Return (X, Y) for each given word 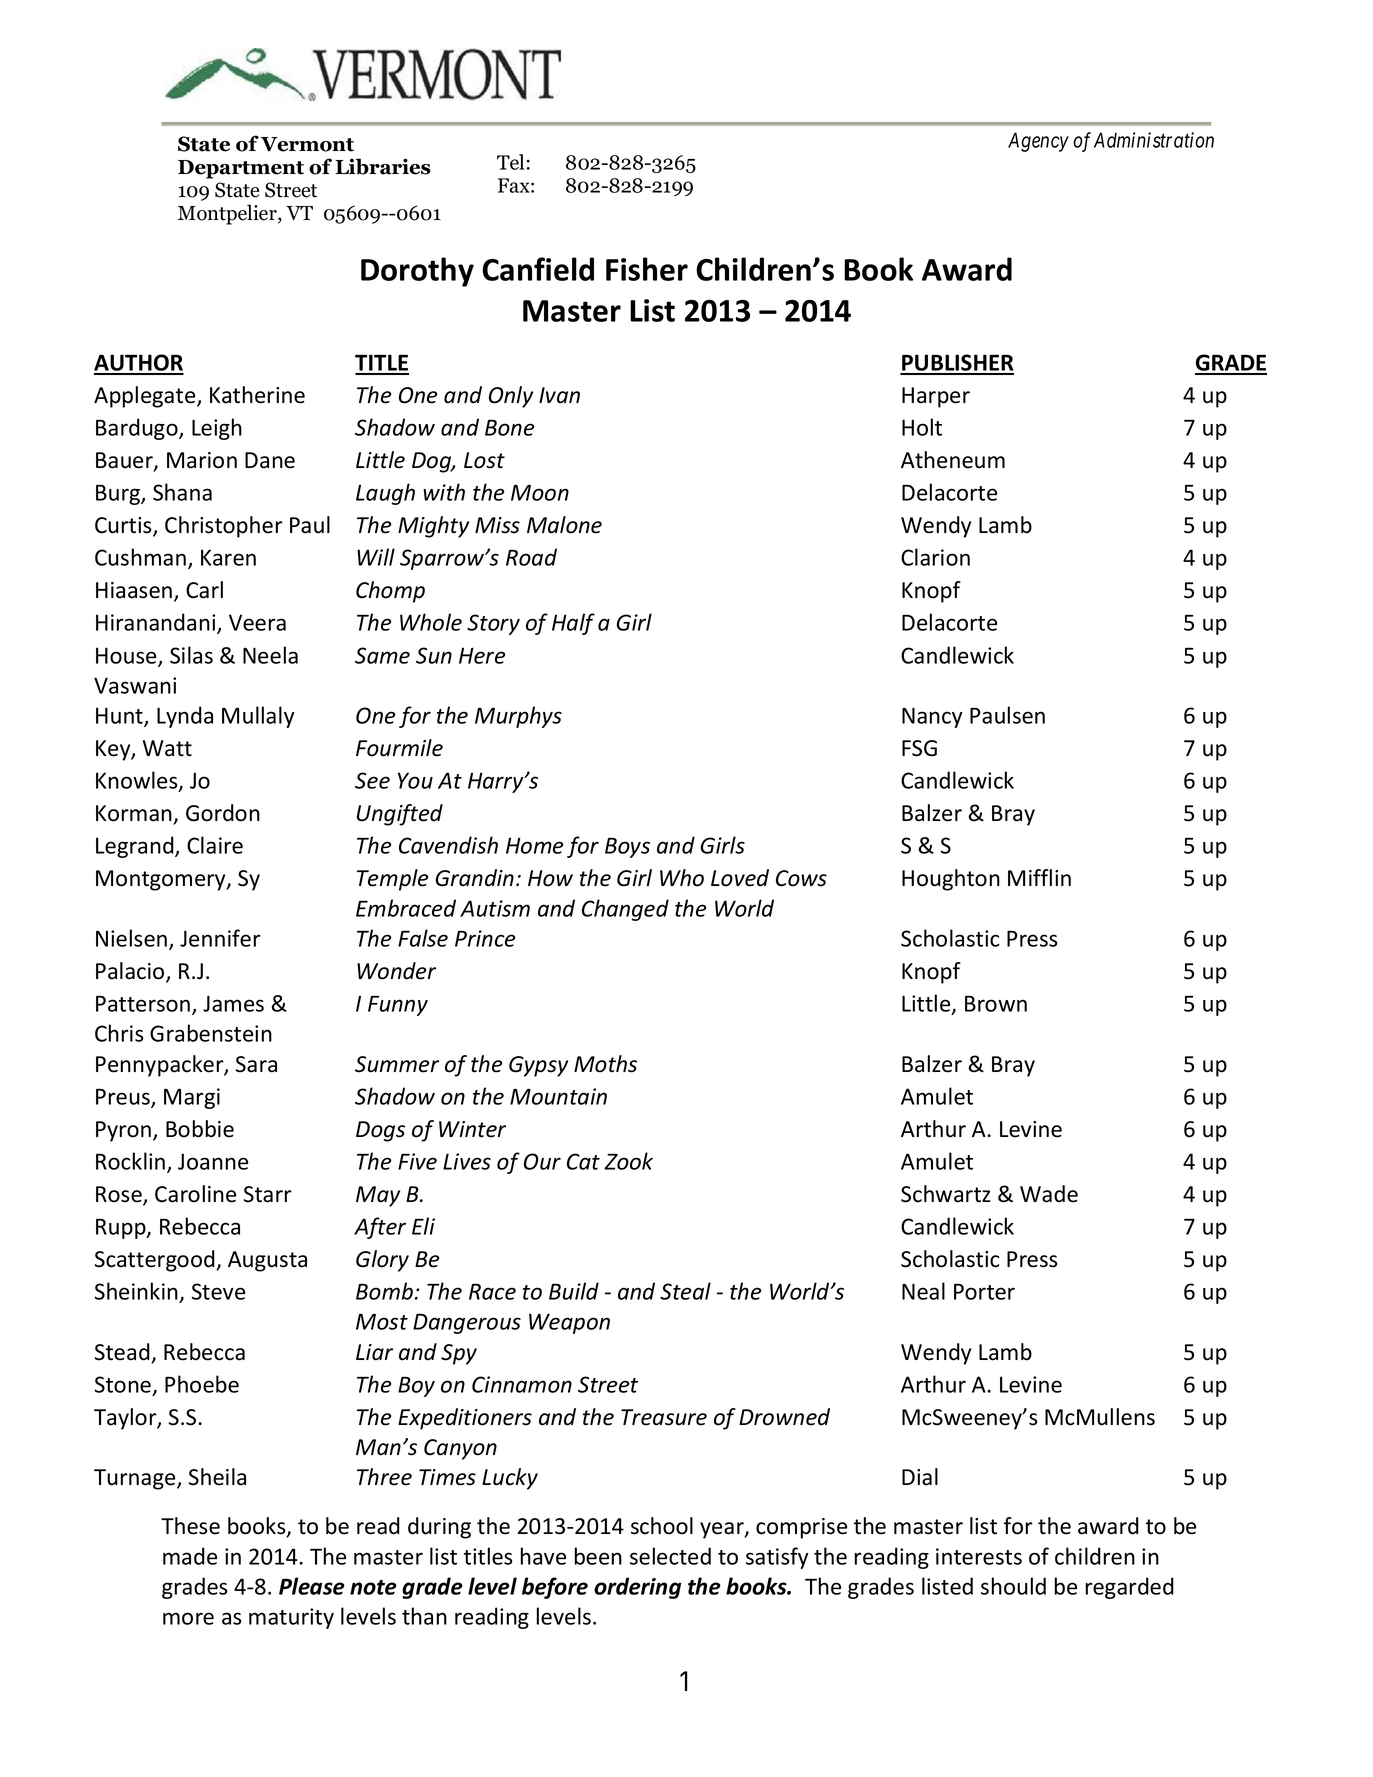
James (233, 1003)
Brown (996, 1003)
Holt (922, 427)
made (190, 1556)
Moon (540, 492)
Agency (1038, 142)
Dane (270, 460)
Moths (605, 1064)
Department (241, 169)
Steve (218, 1291)
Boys (627, 848)
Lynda (185, 717)
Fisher (647, 269)
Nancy (932, 717)
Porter (984, 1291)
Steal (685, 1291)
